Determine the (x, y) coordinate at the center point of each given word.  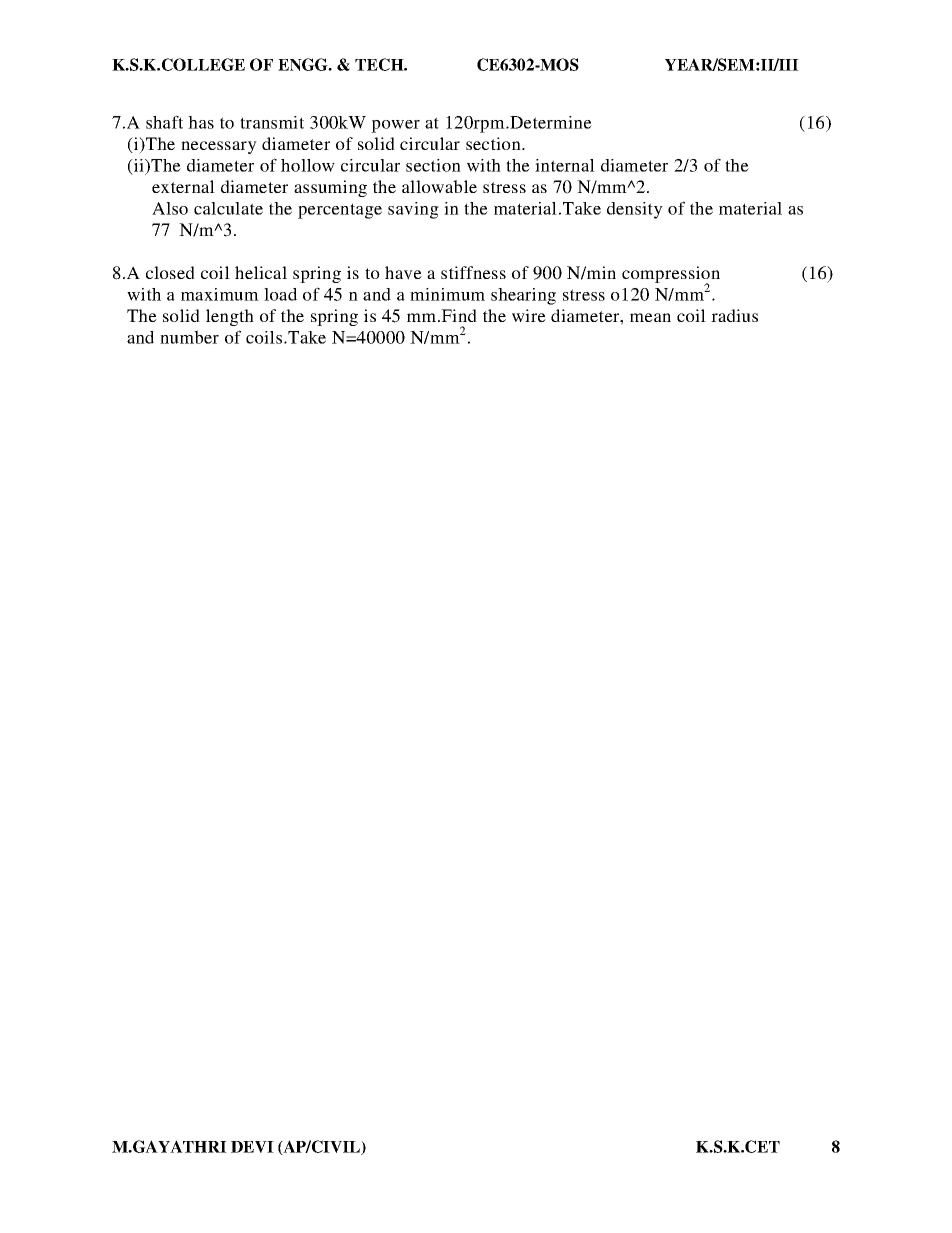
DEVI (252, 1147)
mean (650, 317)
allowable (439, 186)
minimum (447, 294)
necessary (219, 147)
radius (734, 315)
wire (529, 315)
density (635, 210)
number (189, 337)
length (230, 317)
